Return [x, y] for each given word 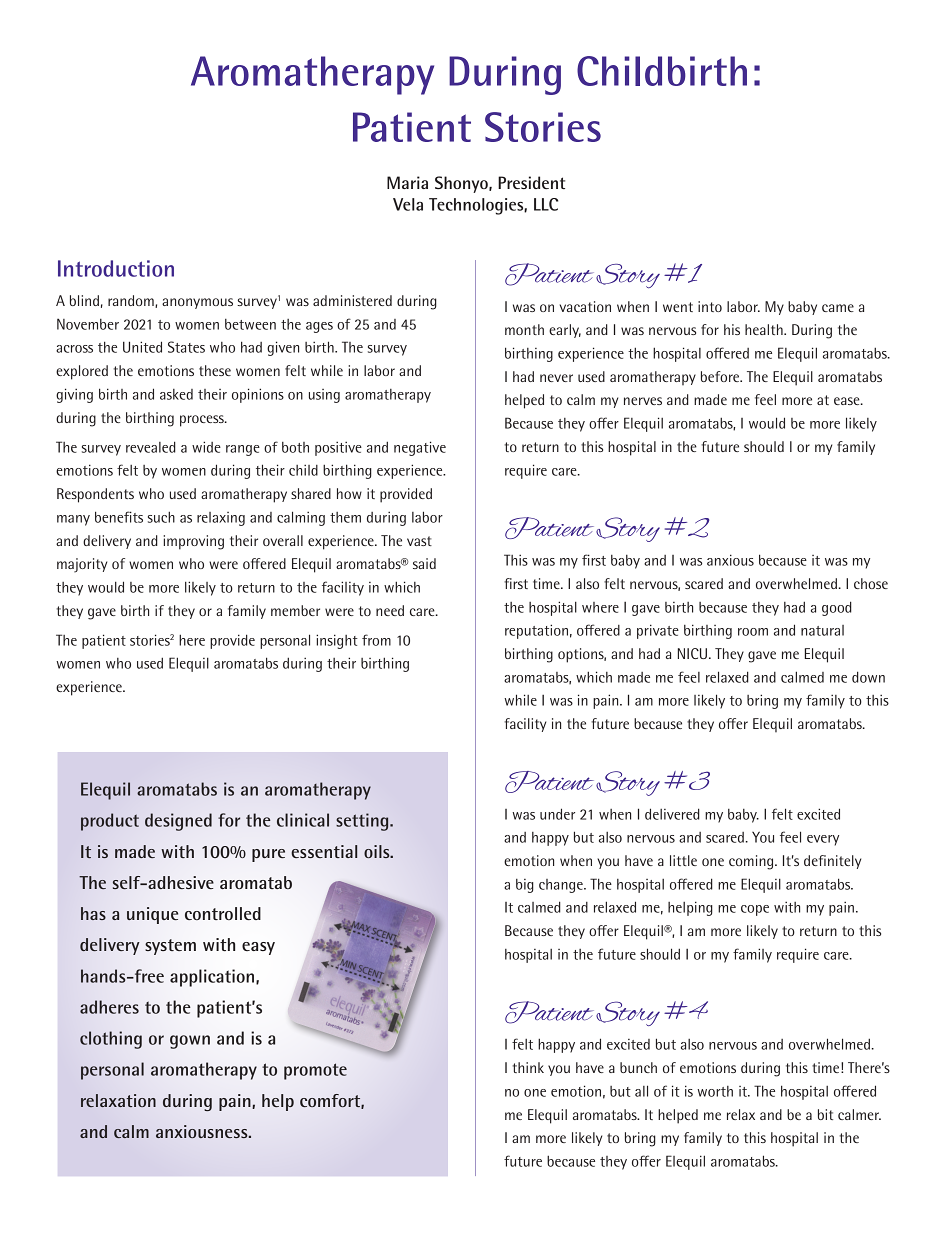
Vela [408, 204]
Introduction [116, 268]
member [295, 610]
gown [190, 1042]
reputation [536, 631]
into [710, 306]
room [753, 632]
